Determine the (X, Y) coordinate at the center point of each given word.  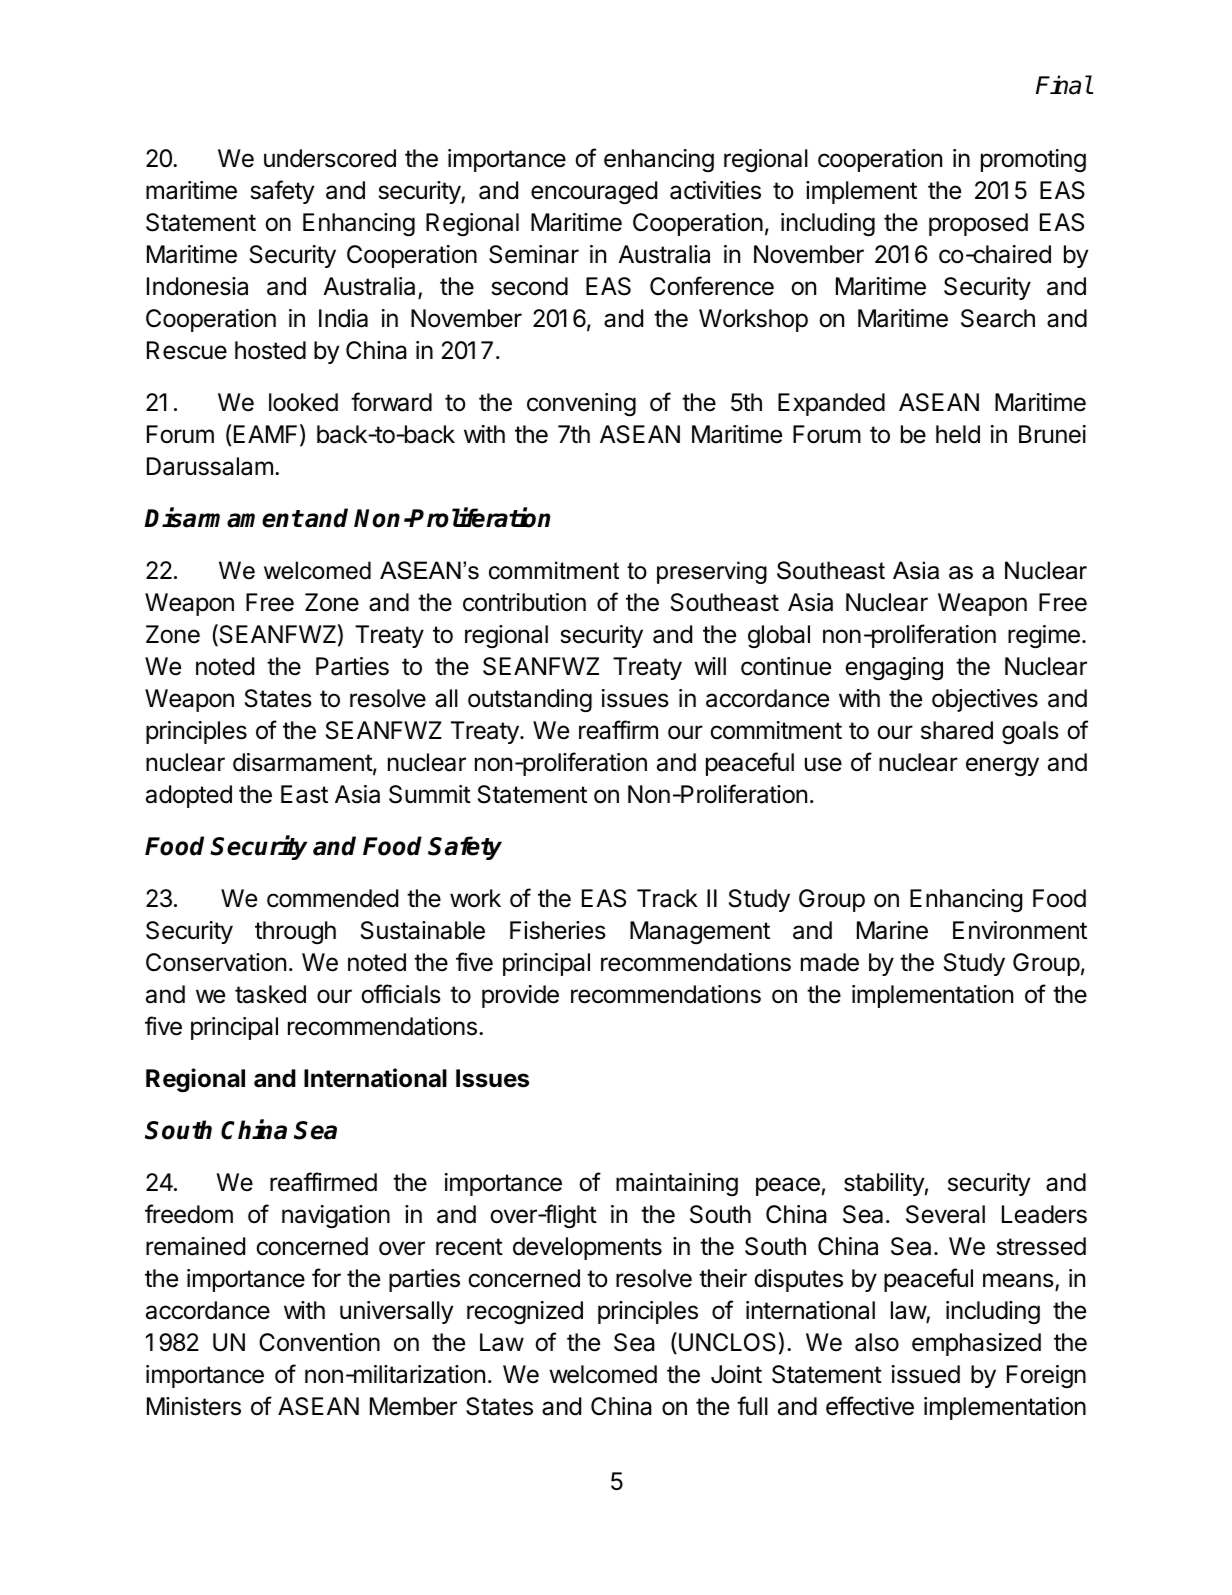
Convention (319, 1342)
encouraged (594, 192)
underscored (330, 158)
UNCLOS (727, 1342)
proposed (978, 224)
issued (926, 1374)
